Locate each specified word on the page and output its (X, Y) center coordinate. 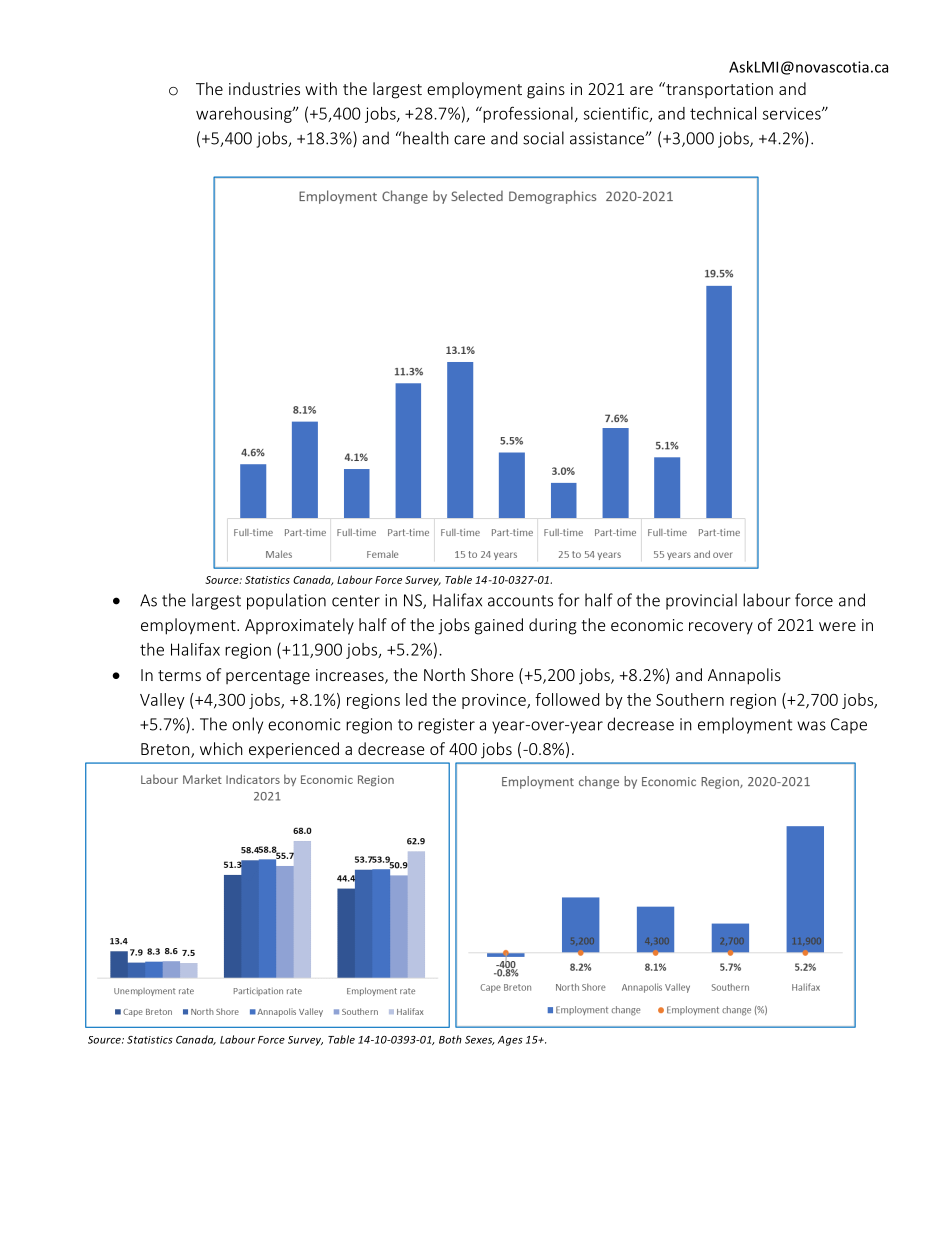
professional (527, 114)
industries (264, 88)
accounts (520, 601)
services (793, 113)
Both (450, 1039)
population (286, 601)
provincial (701, 601)
